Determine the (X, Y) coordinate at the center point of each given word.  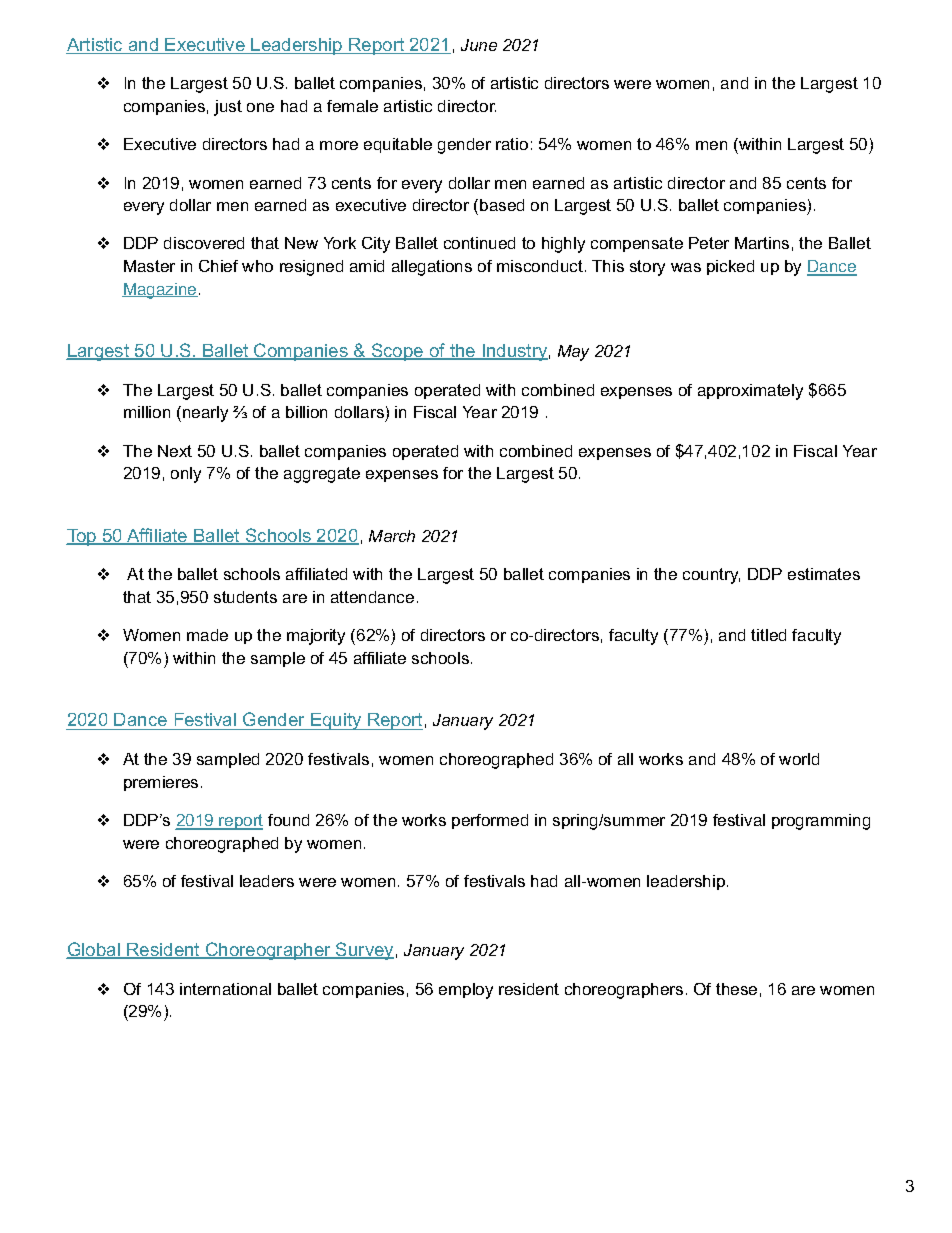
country (711, 576)
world (799, 759)
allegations (432, 268)
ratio (512, 144)
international (225, 989)
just (228, 108)
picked (730, 267)
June (479, 45)
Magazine (160, 291)
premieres (161, 783)
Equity (336, 721)
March (392, 536)
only (186, 475)
